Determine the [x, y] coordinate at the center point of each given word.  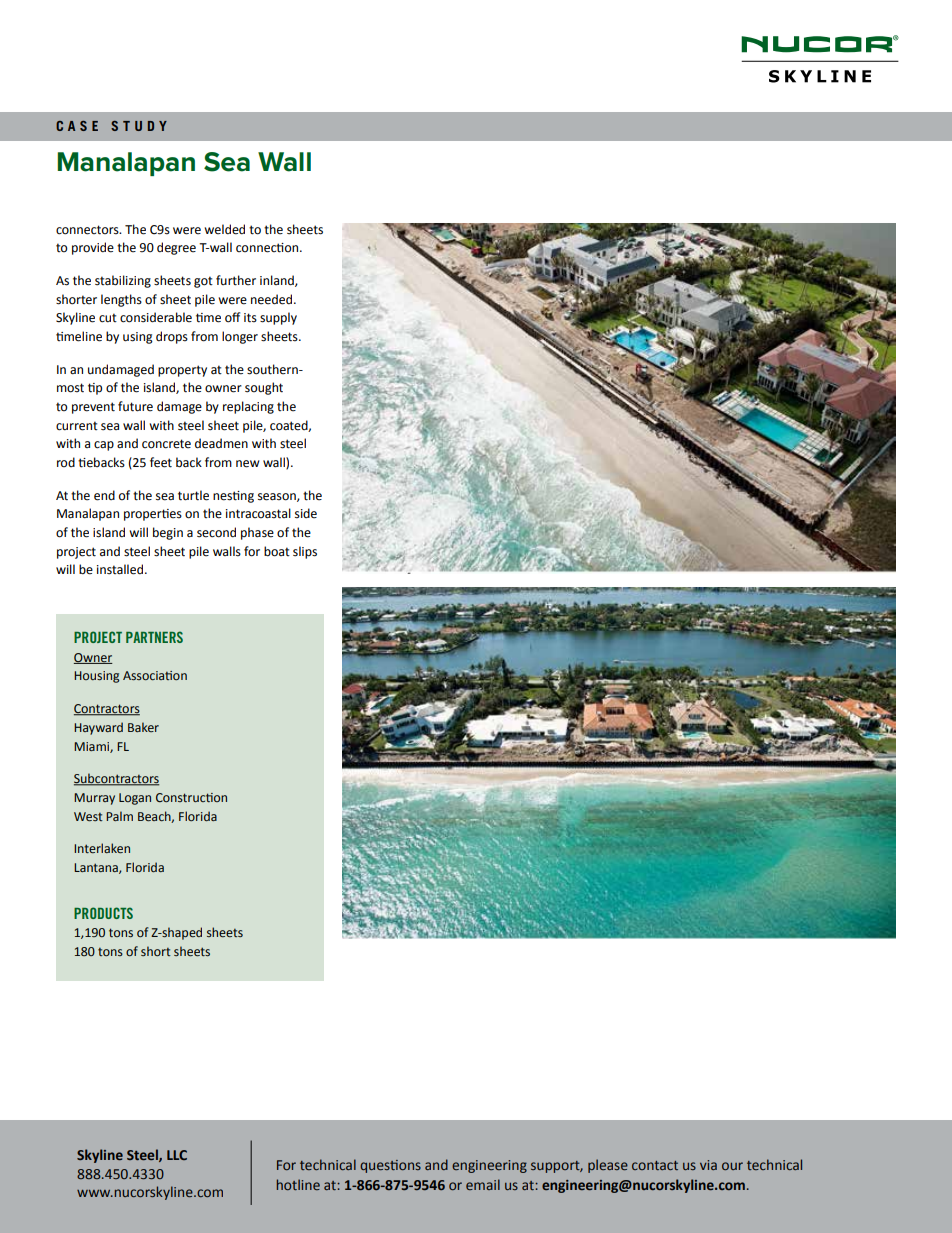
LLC [177, 1155]
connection [268, 248]
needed [273, 299]
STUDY [139, 126]
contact [655, 1165]
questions [390, 1166]
